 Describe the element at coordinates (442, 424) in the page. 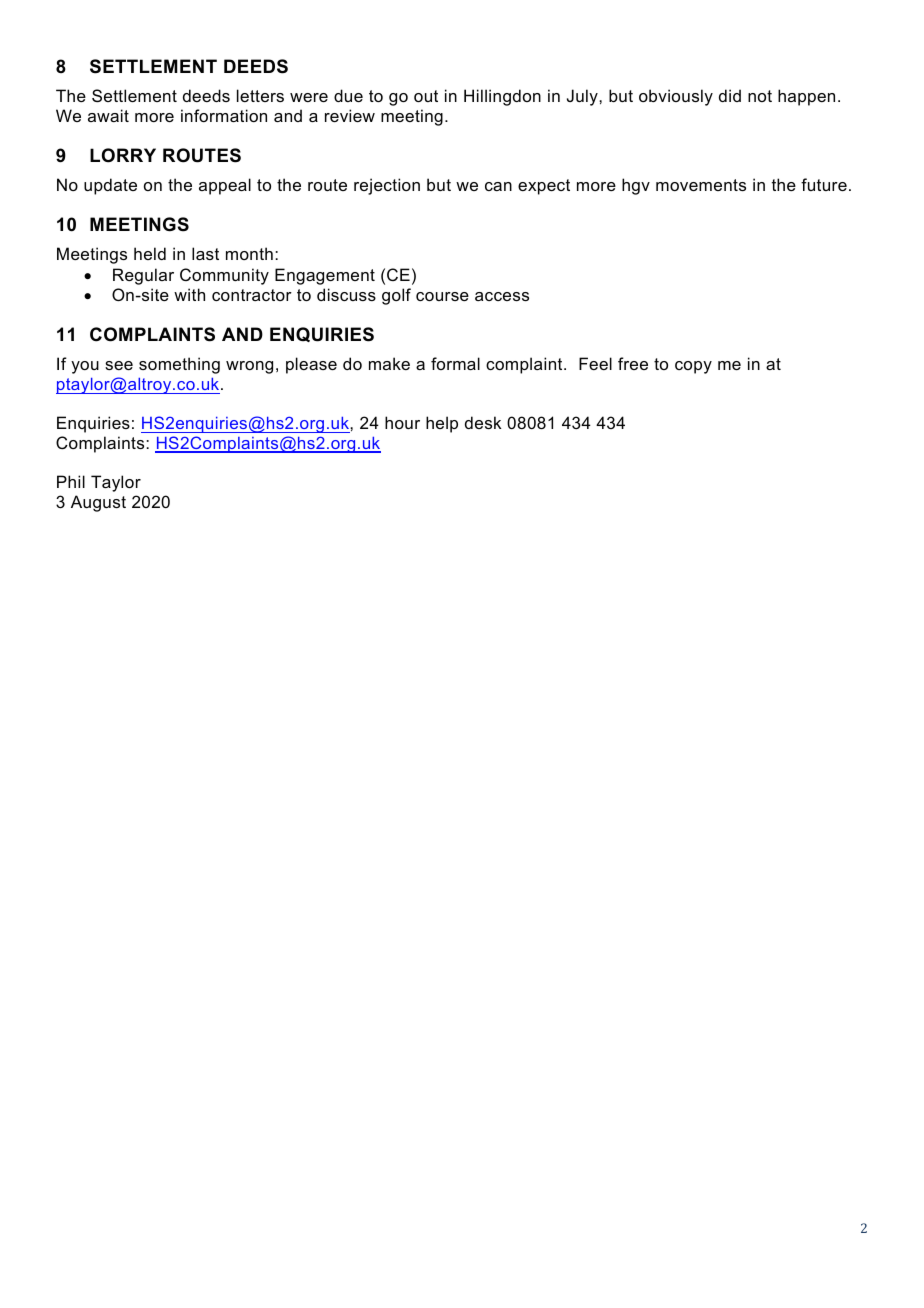

I see `help` at that location.
